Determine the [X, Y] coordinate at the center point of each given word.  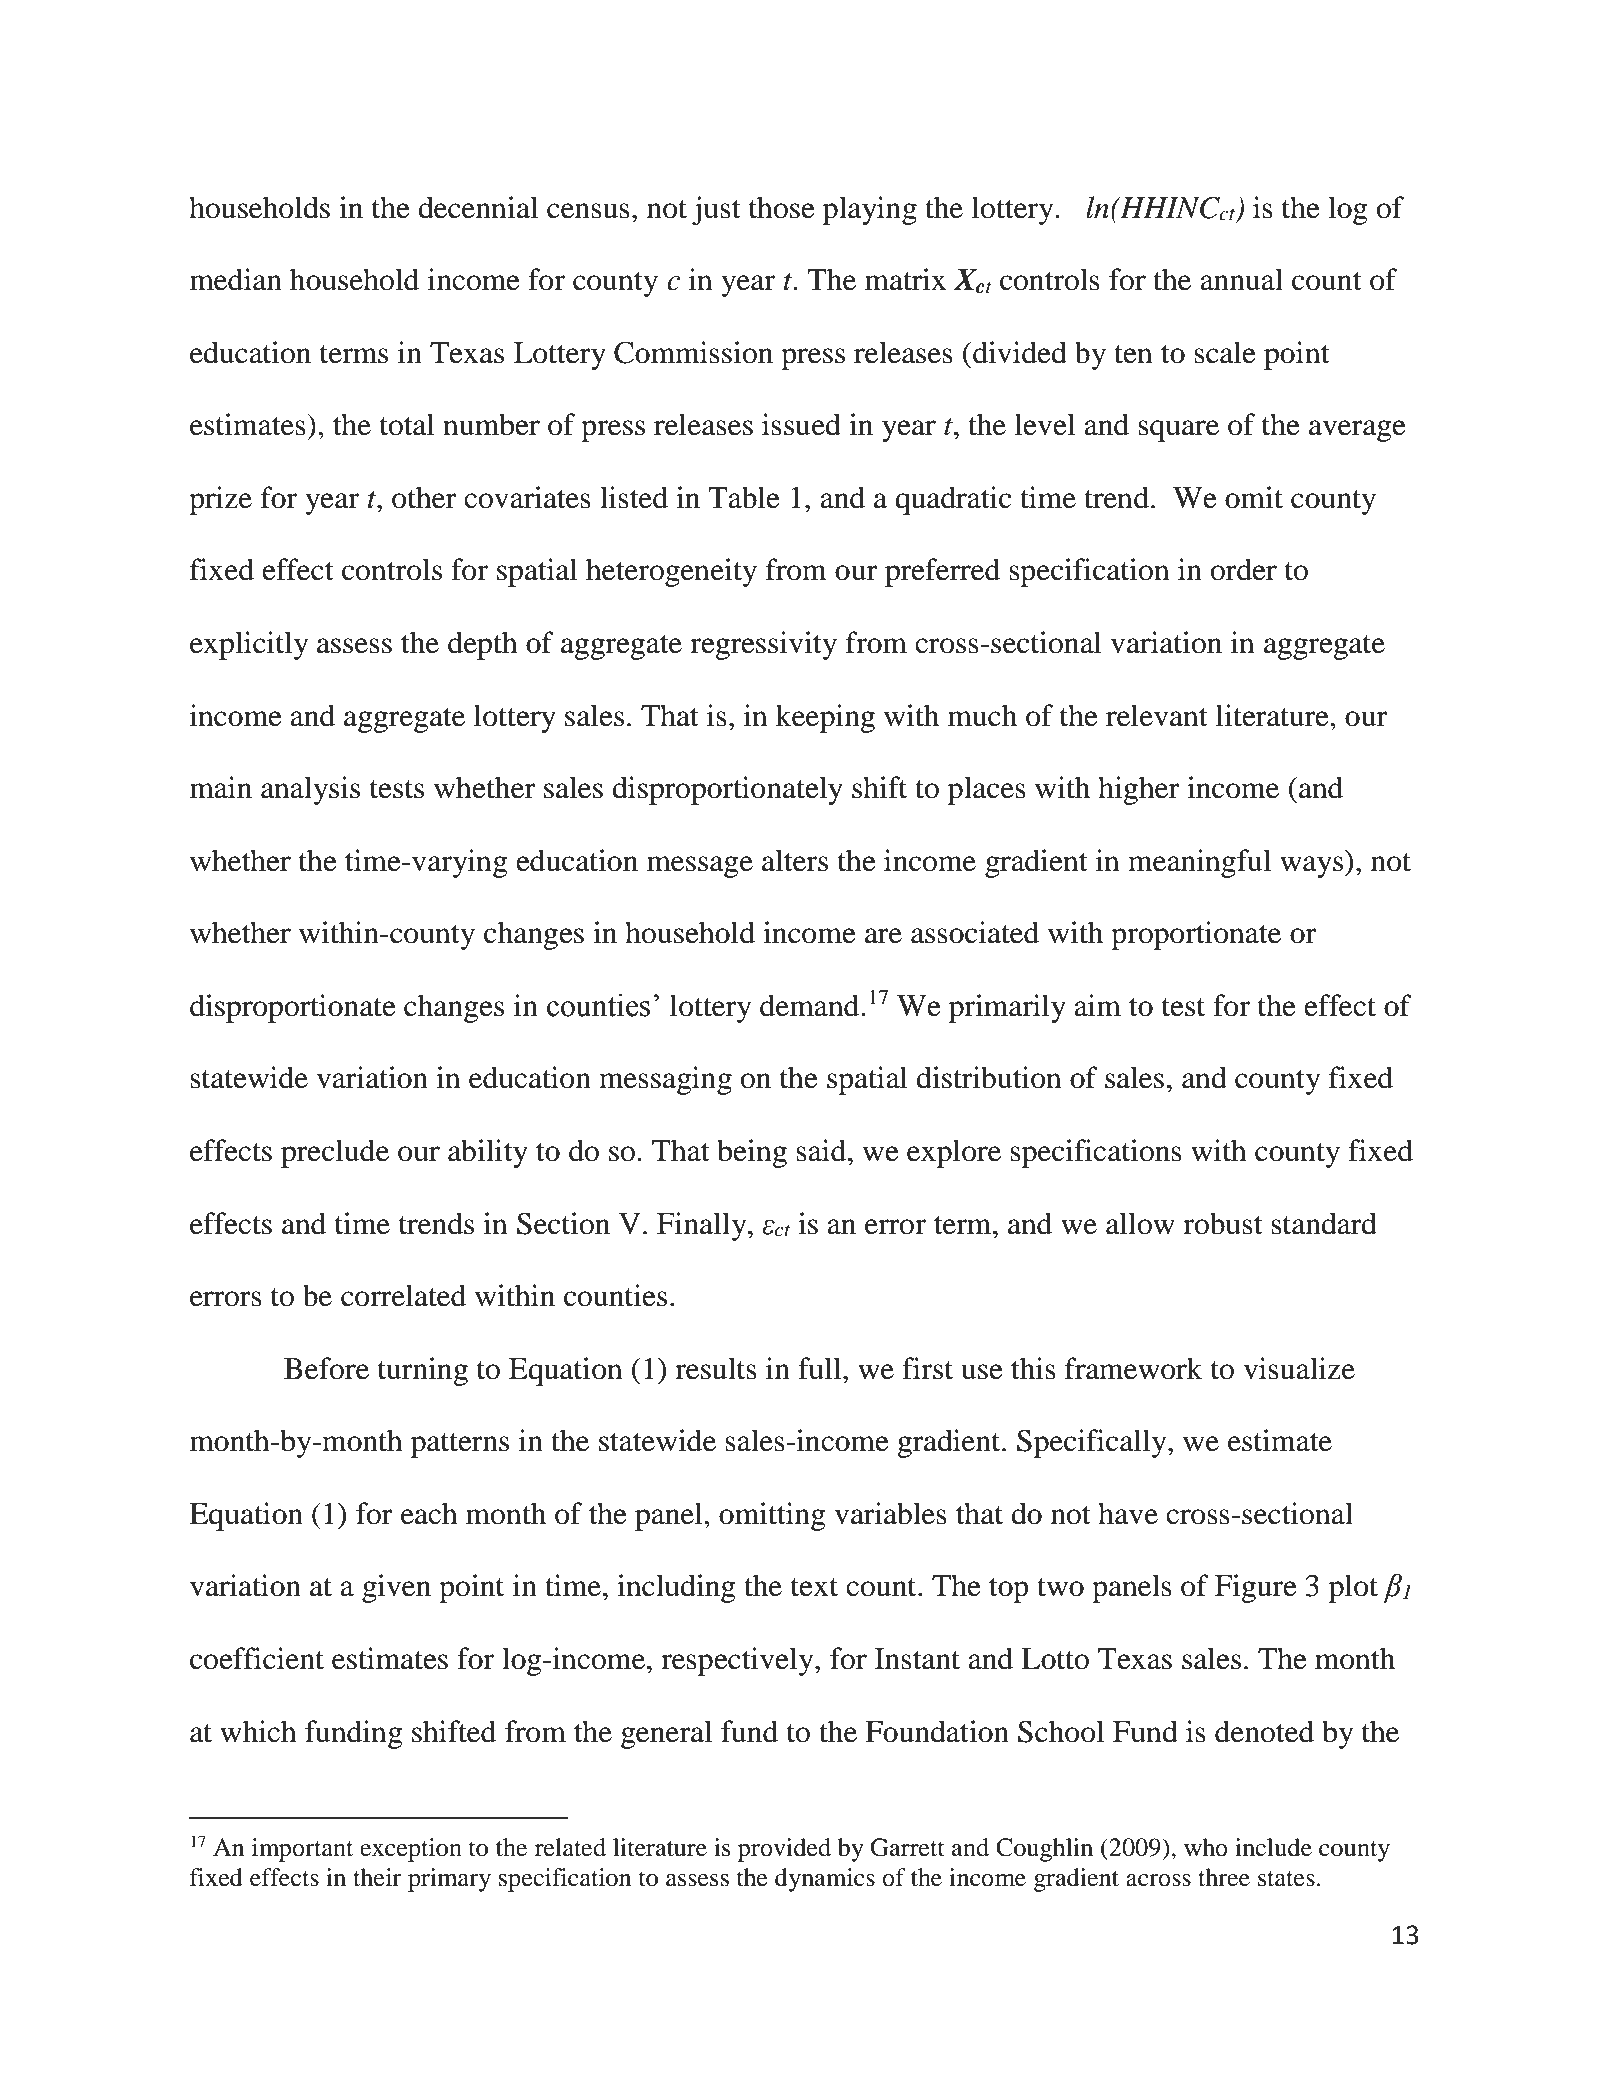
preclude [335, 1153]
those [782, 207]
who [1206, 1847]
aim [1097, 1005]
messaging [665, 1080]
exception [411, 1850]
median [236, 279]
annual [1241, 279]
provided [784, 1850]
